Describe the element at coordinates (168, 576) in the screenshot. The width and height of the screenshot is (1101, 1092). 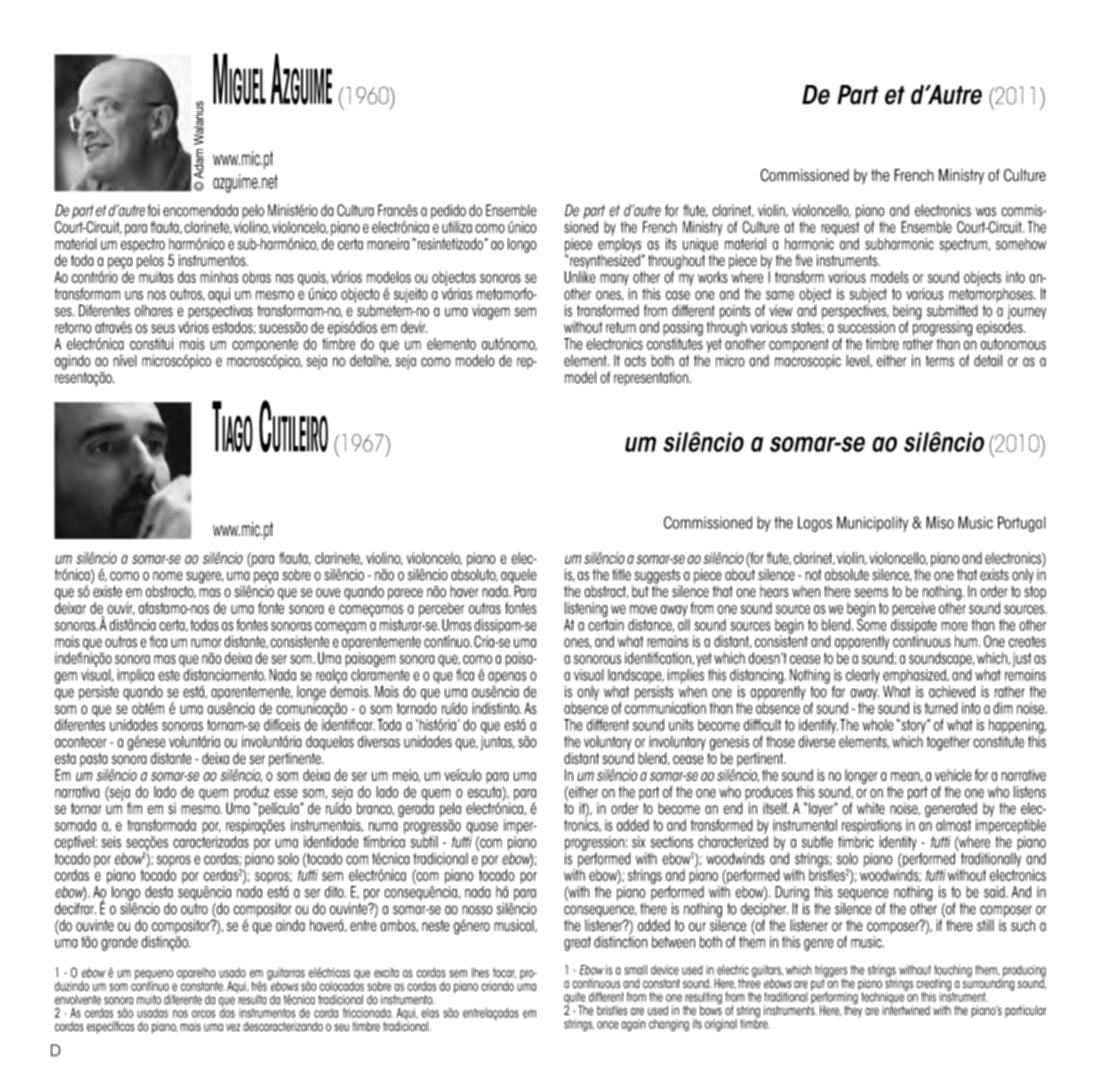
I see `nome` at that location.
